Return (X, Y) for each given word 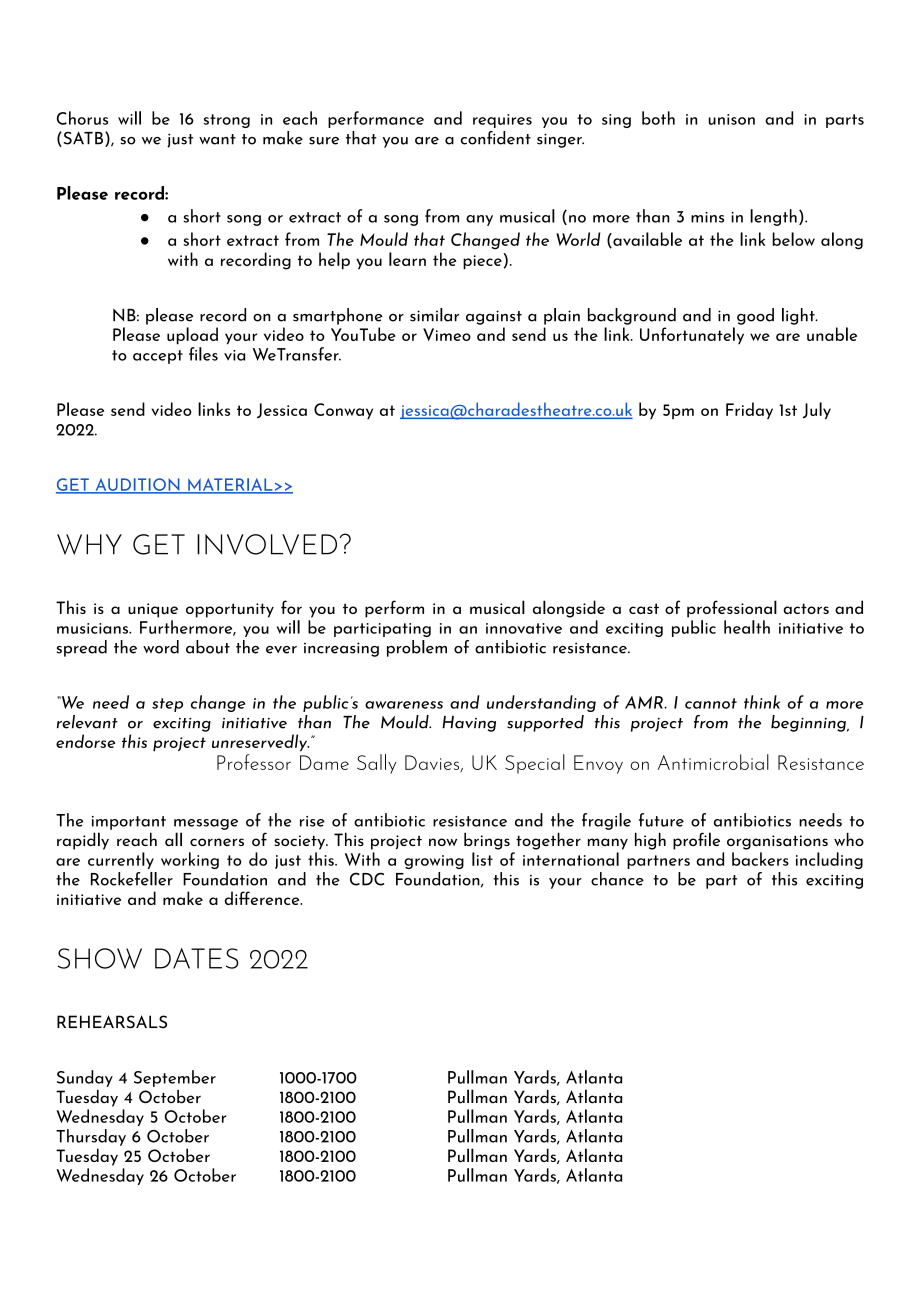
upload (192, 336)
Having (469, 724)
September (175, 1078)
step (167, 705)
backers (760, 859)
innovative (524, 628)
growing (434, 862)
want (217, 139)
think (762, 702)
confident (496, 138)
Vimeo (447, 334)
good (755, 316)
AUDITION (137, 486)
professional (732, 609)
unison (731, 119)
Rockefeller (132, 879)
